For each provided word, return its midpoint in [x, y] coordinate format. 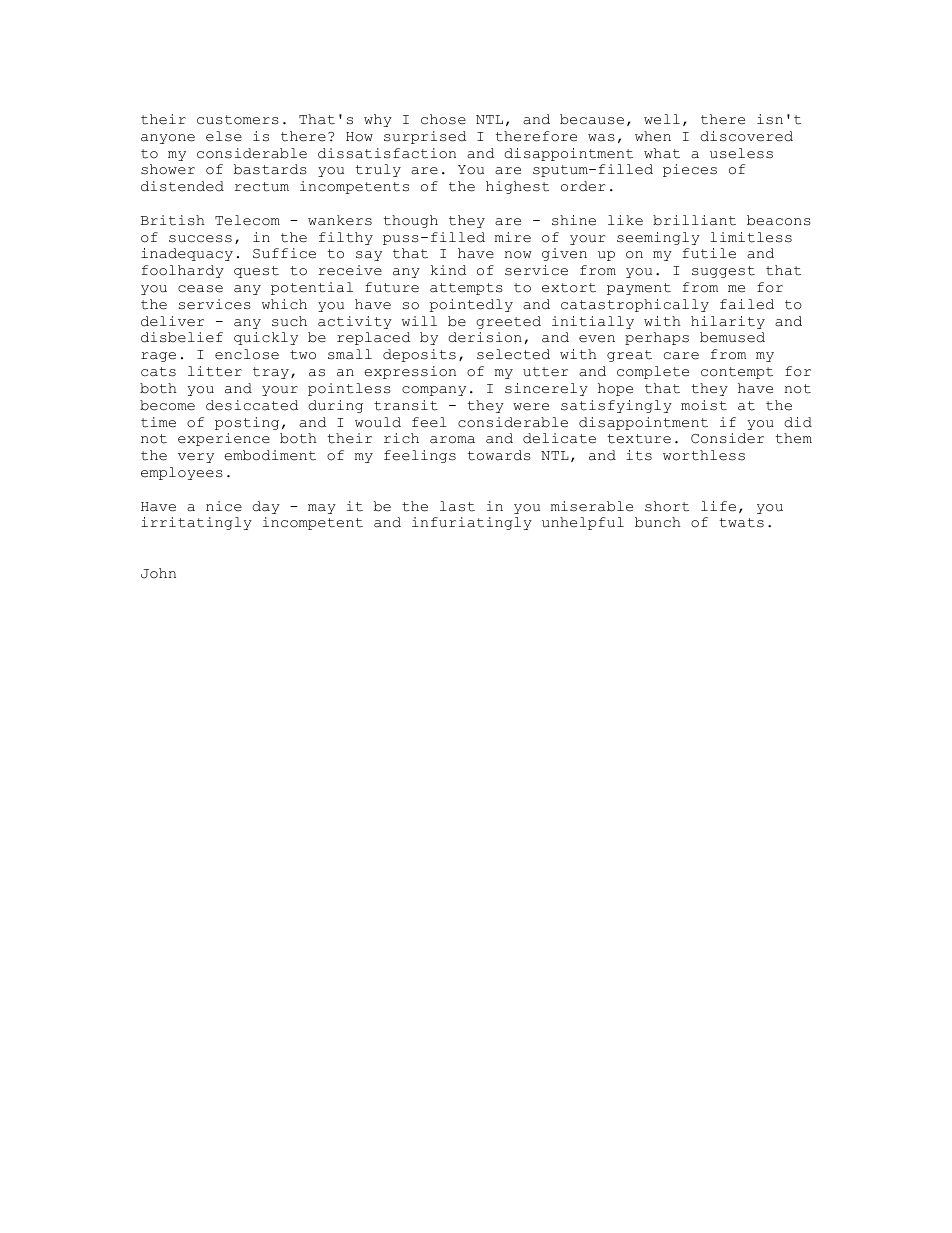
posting [247, 423]
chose [443, 119]
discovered [746, 136]
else [224, 136]
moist [704, 405]
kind [448, 270]
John [158, 573]
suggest [723, 272]
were [531, 407]
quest [256, 272]
